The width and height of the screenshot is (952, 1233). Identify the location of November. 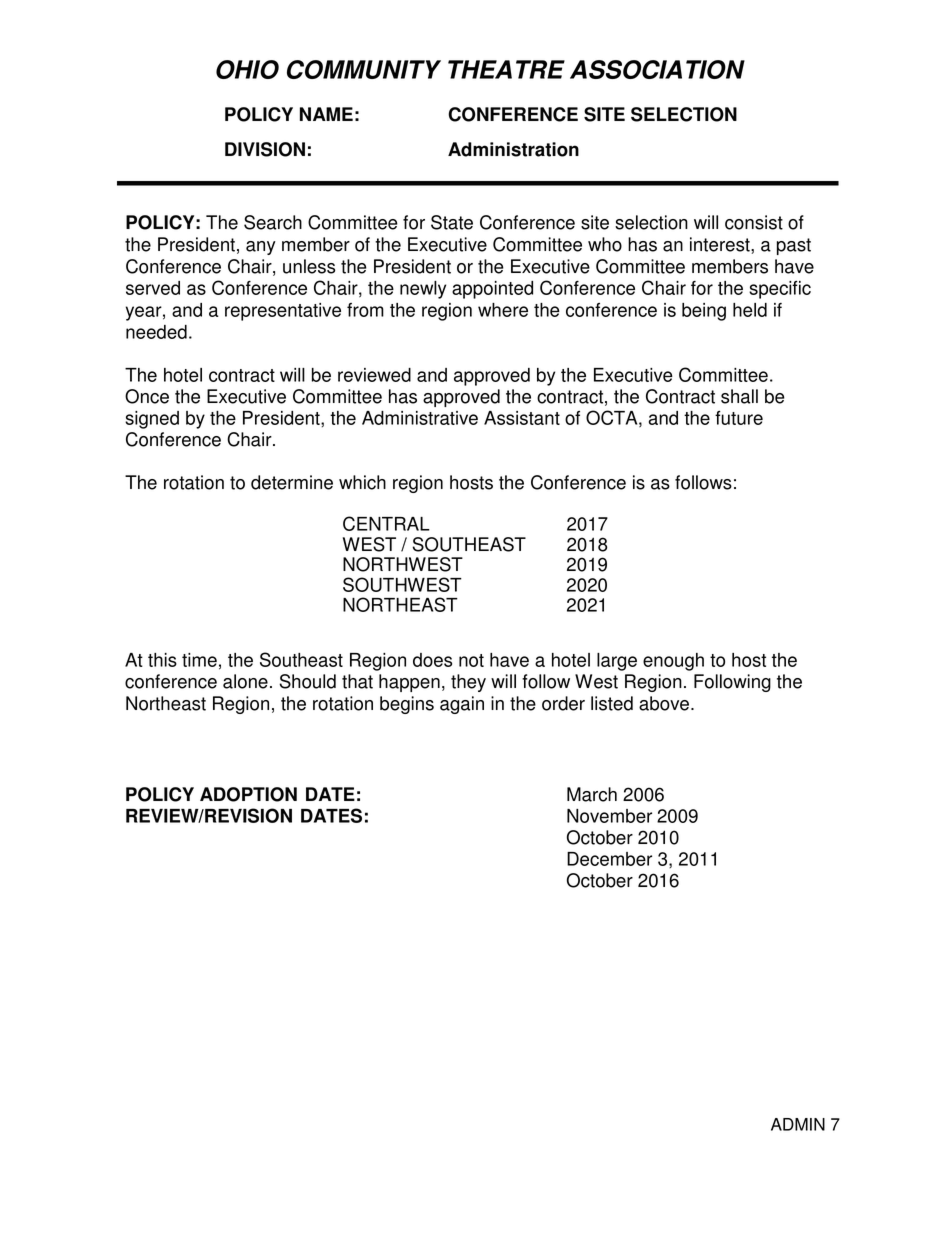
(609, 816).
